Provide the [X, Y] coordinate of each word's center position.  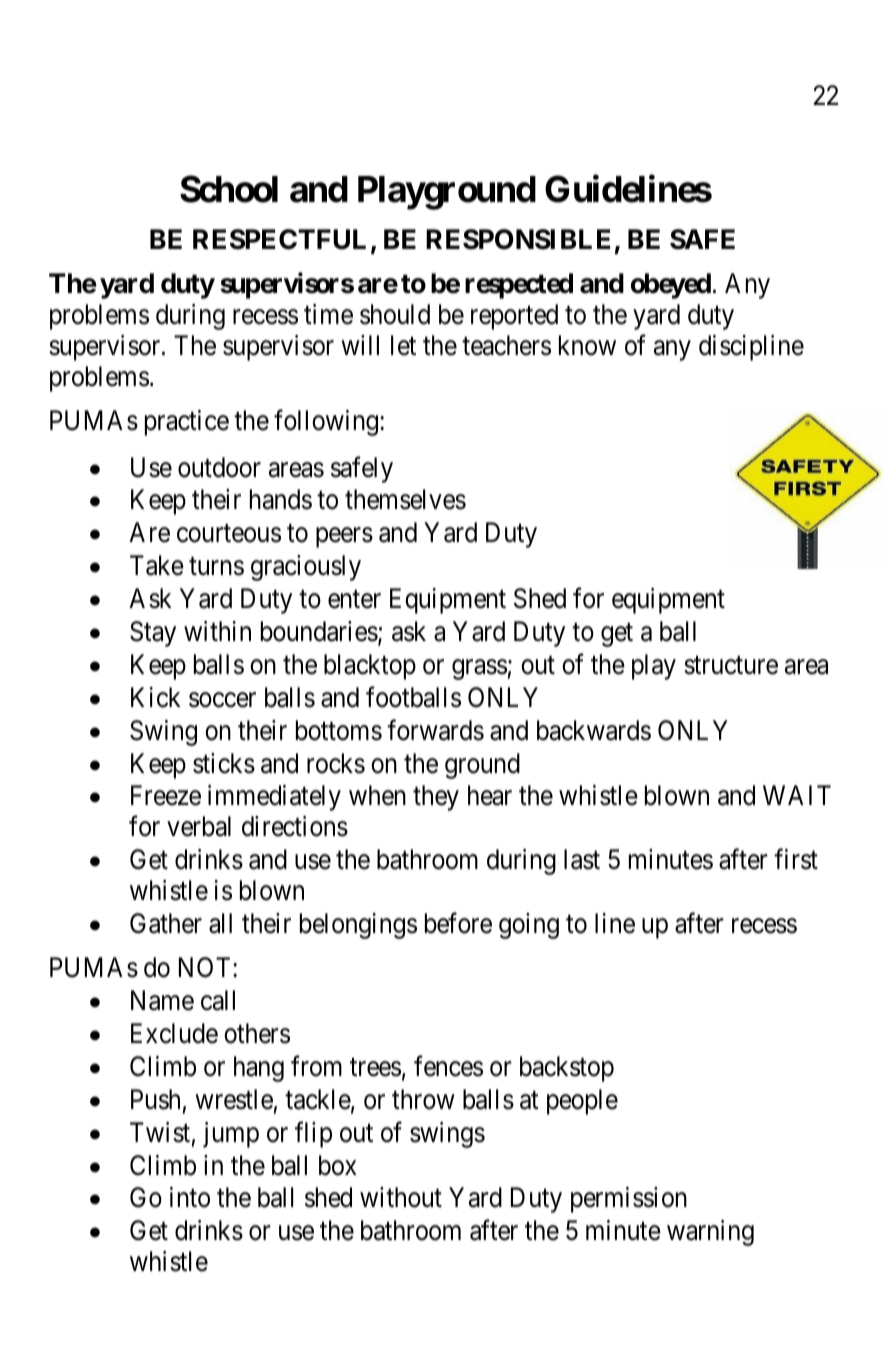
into [190, 1197]
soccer [222, 700]
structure [731, 665]
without [401, 1197]
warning [710, 1233]
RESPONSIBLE [518, 239]
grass [479, 669]
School [229, 189]
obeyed [671, 286]
